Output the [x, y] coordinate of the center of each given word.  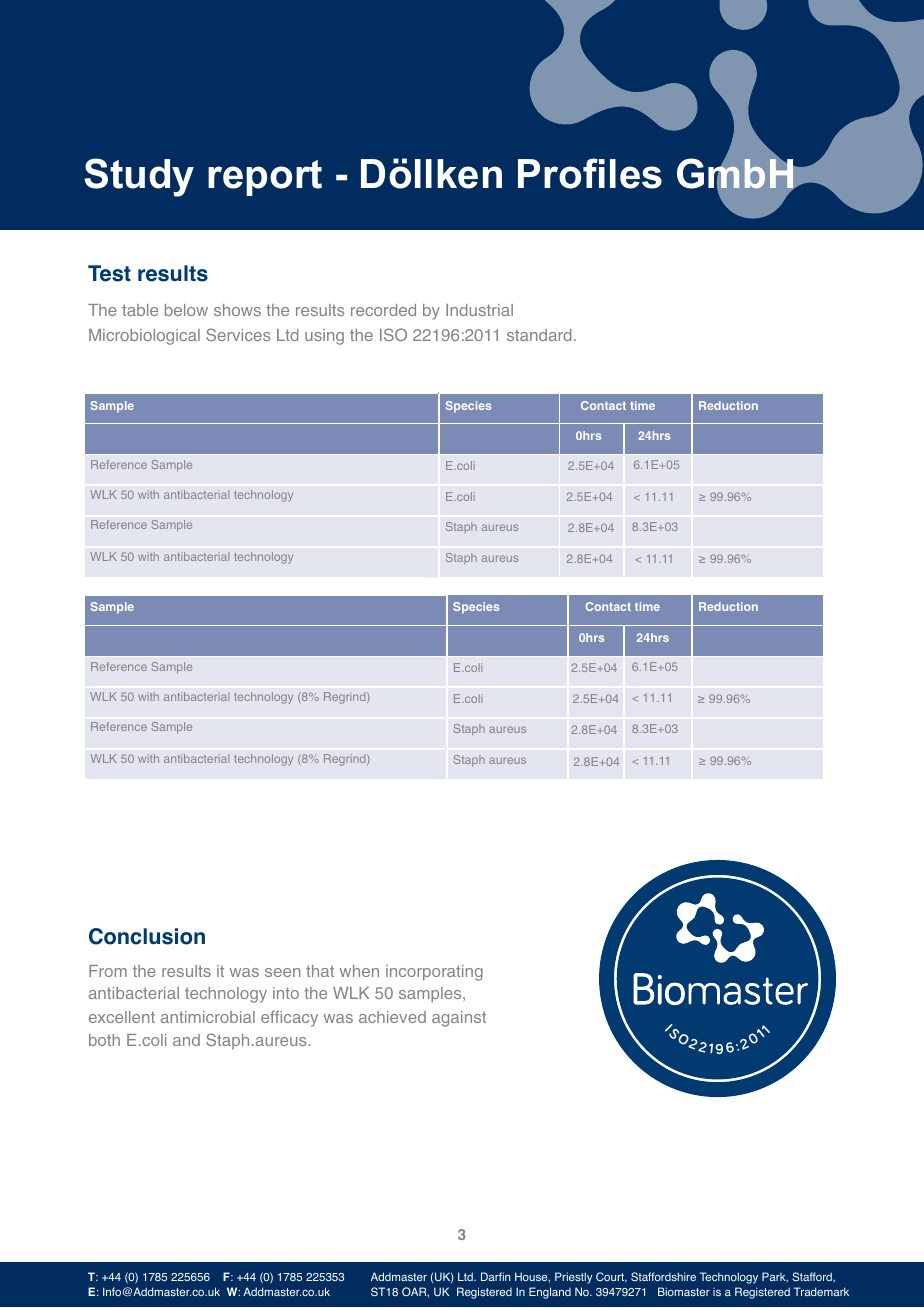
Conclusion [147, 936]
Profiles [590, 173]
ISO [393, 334]
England [550, 1293]
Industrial [479, 310]
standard [539, 335]
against [459, 1019]
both [104, 1040]
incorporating [434, 973]
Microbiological [144, 337]
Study [139, 177]
